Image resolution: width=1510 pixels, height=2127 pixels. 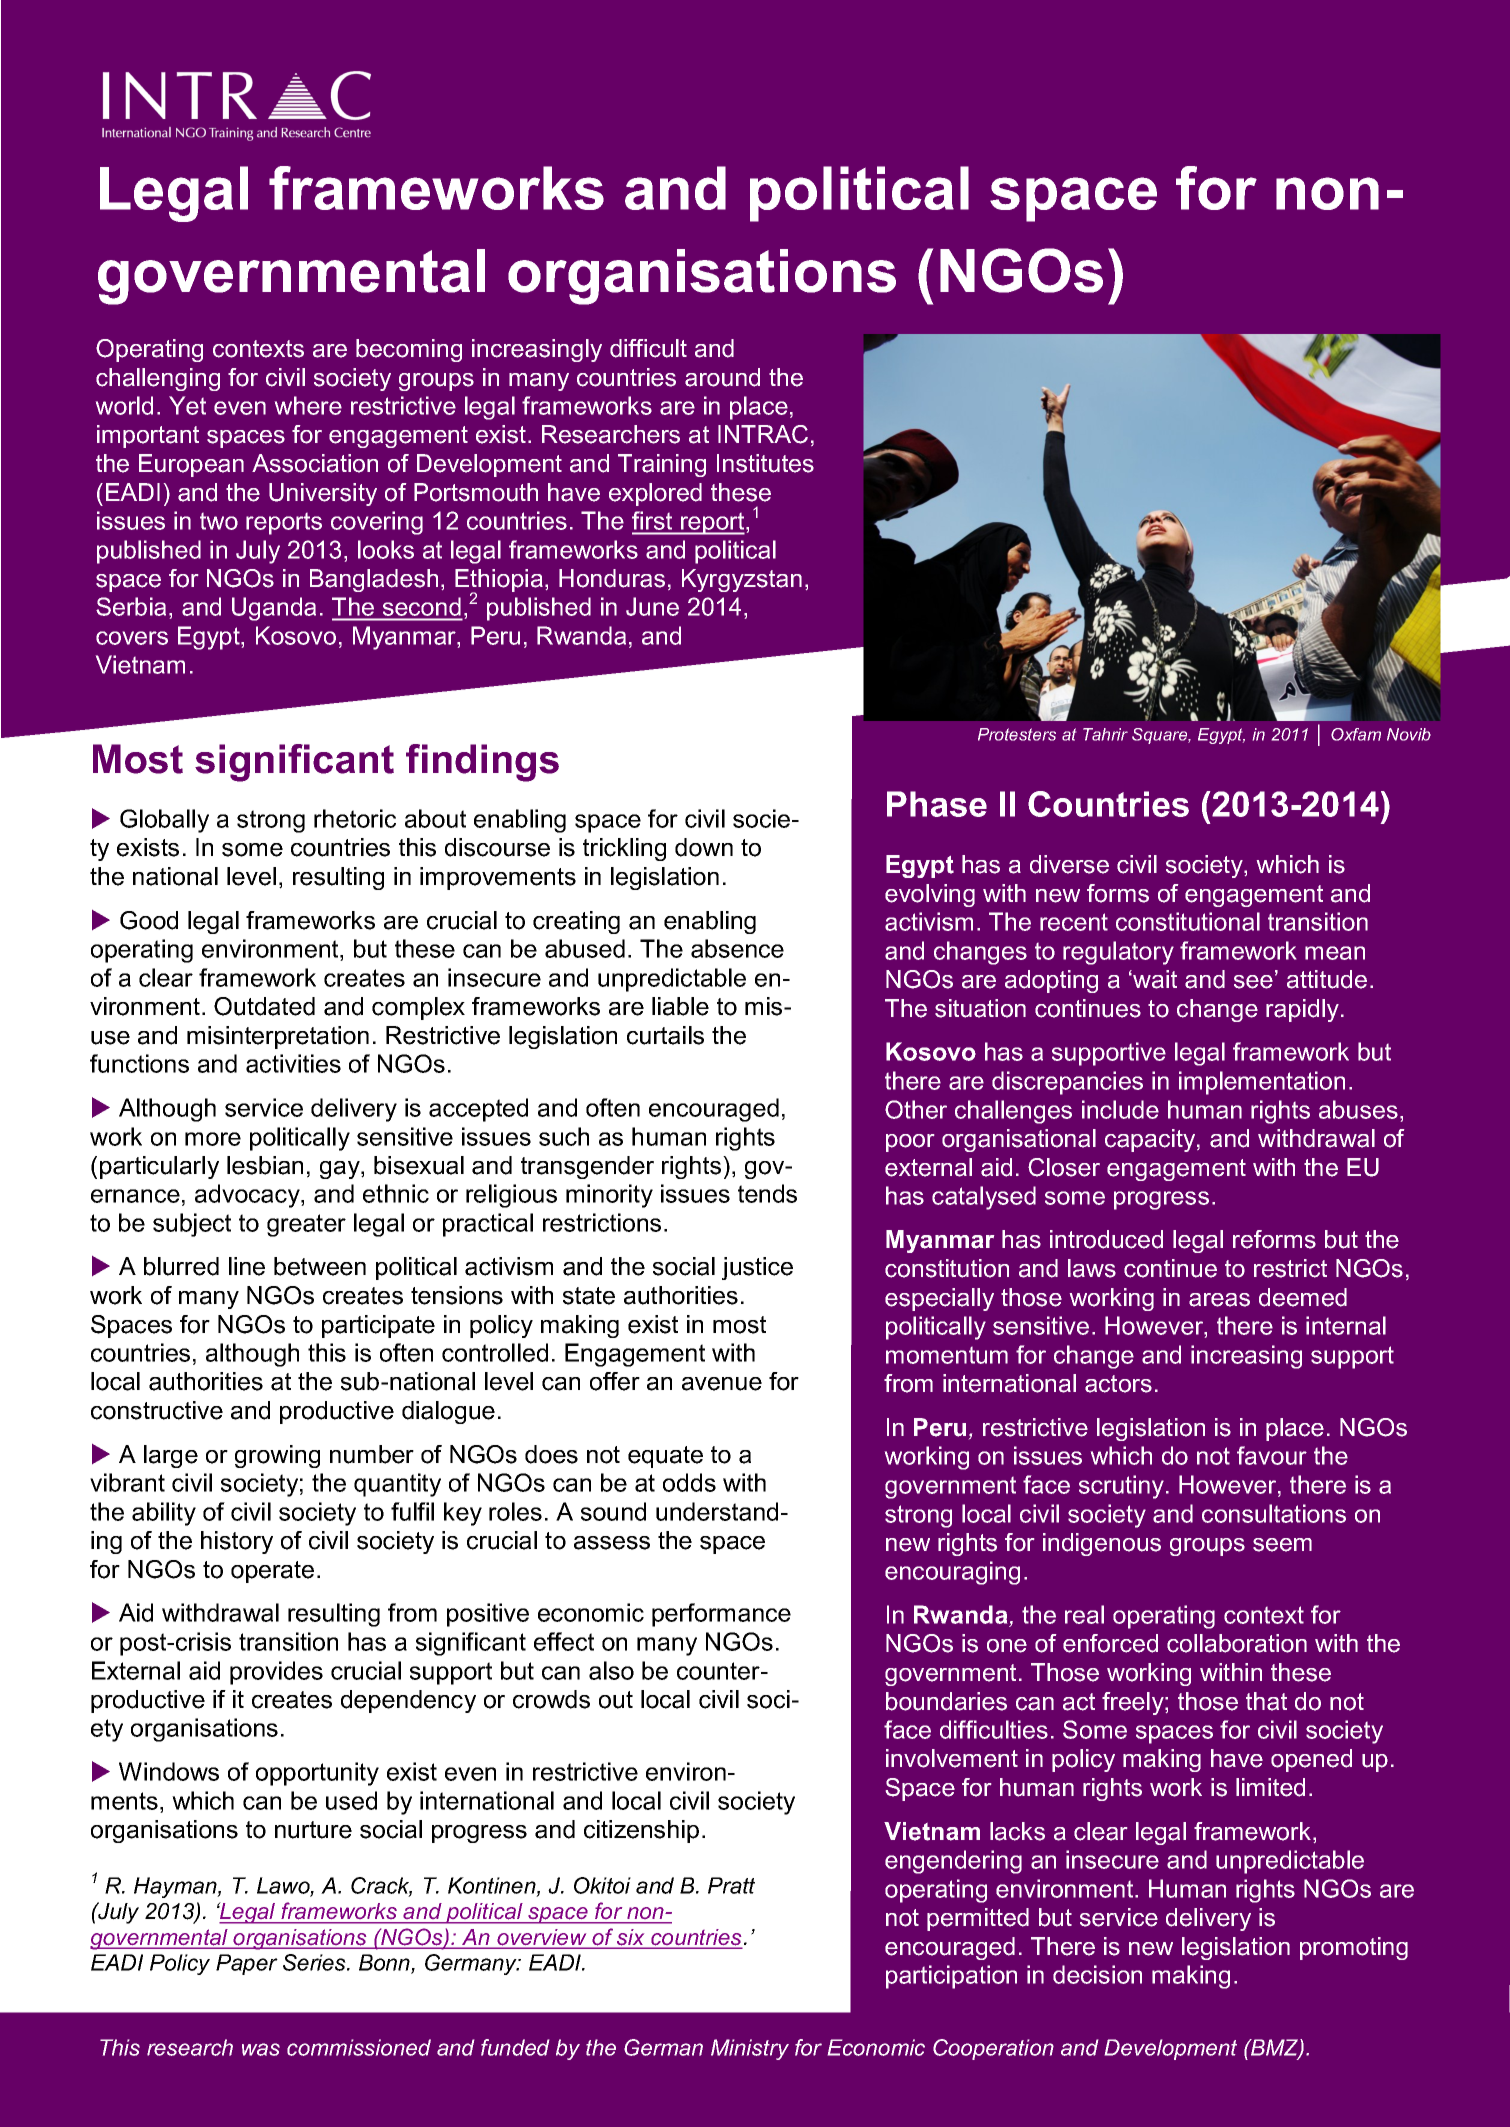 I want to click on around, so click(x=722, y=377).
